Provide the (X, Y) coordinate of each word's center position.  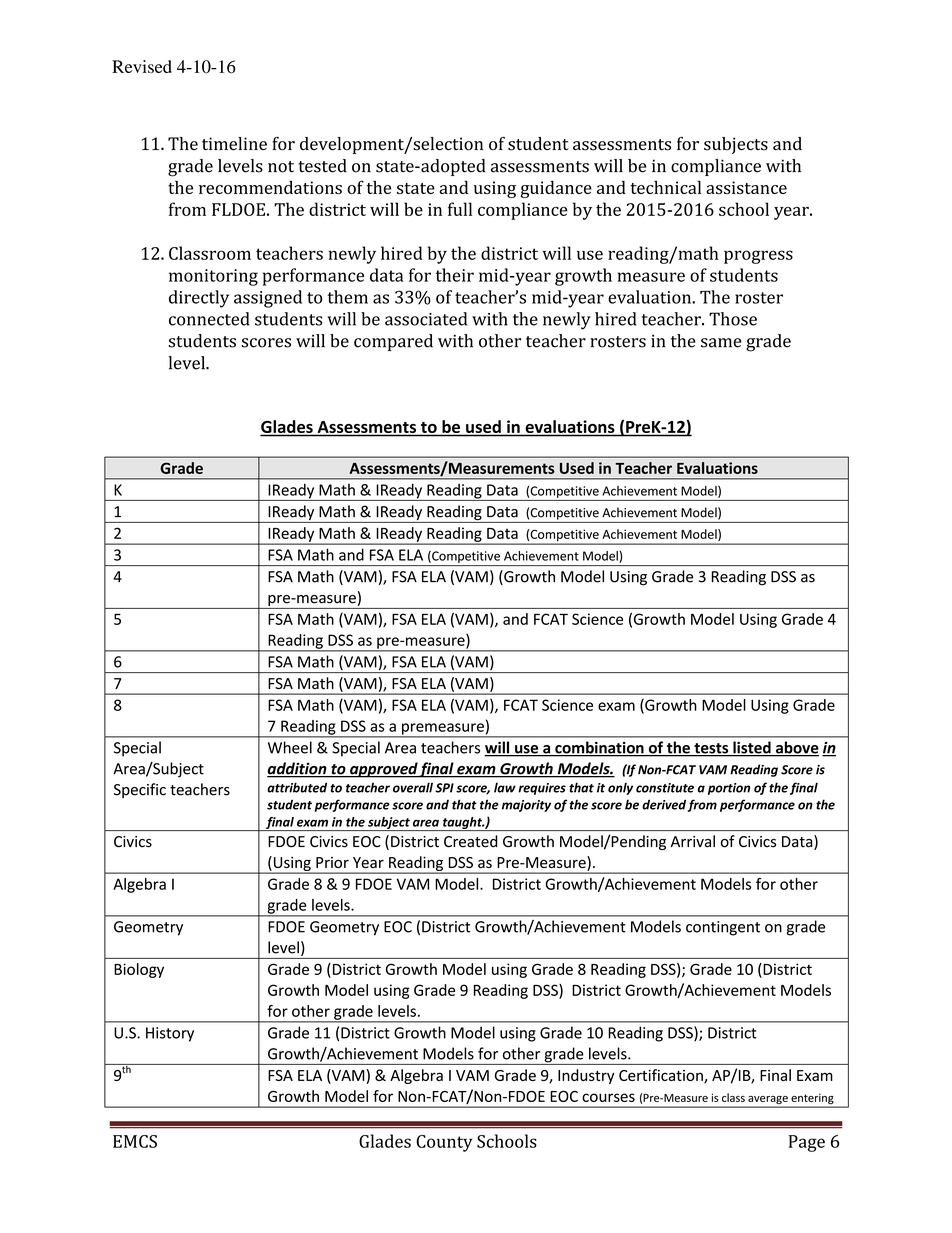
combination (599, 748)
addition (298, 769)
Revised (142, 66)
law (505, 787)
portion (729, 789)
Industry (586, 1076)
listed (752, 748)
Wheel (290, 747)
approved (383, 770)
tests (711, 749)
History (170, 1034)
